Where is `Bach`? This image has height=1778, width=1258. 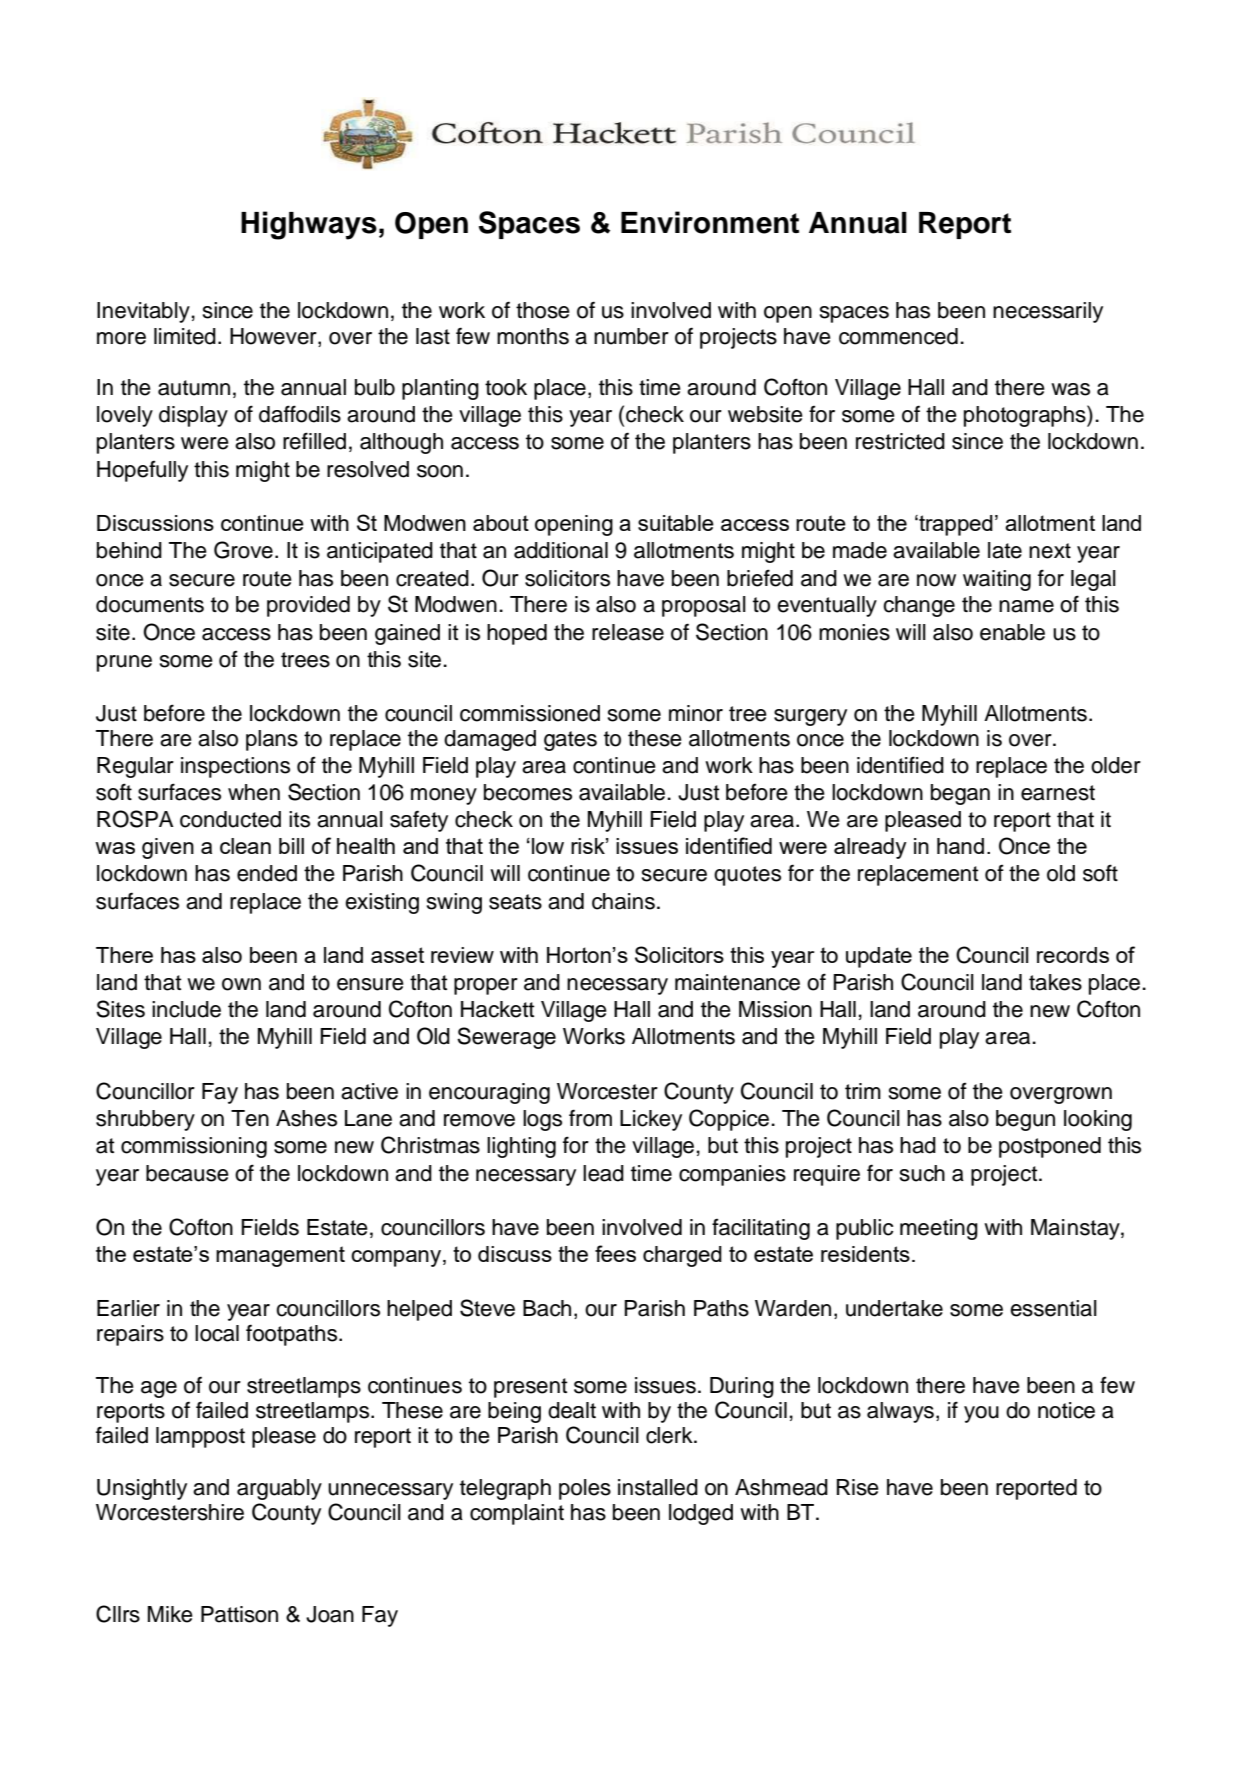 Bach is located at coordinates (547, 1308).
